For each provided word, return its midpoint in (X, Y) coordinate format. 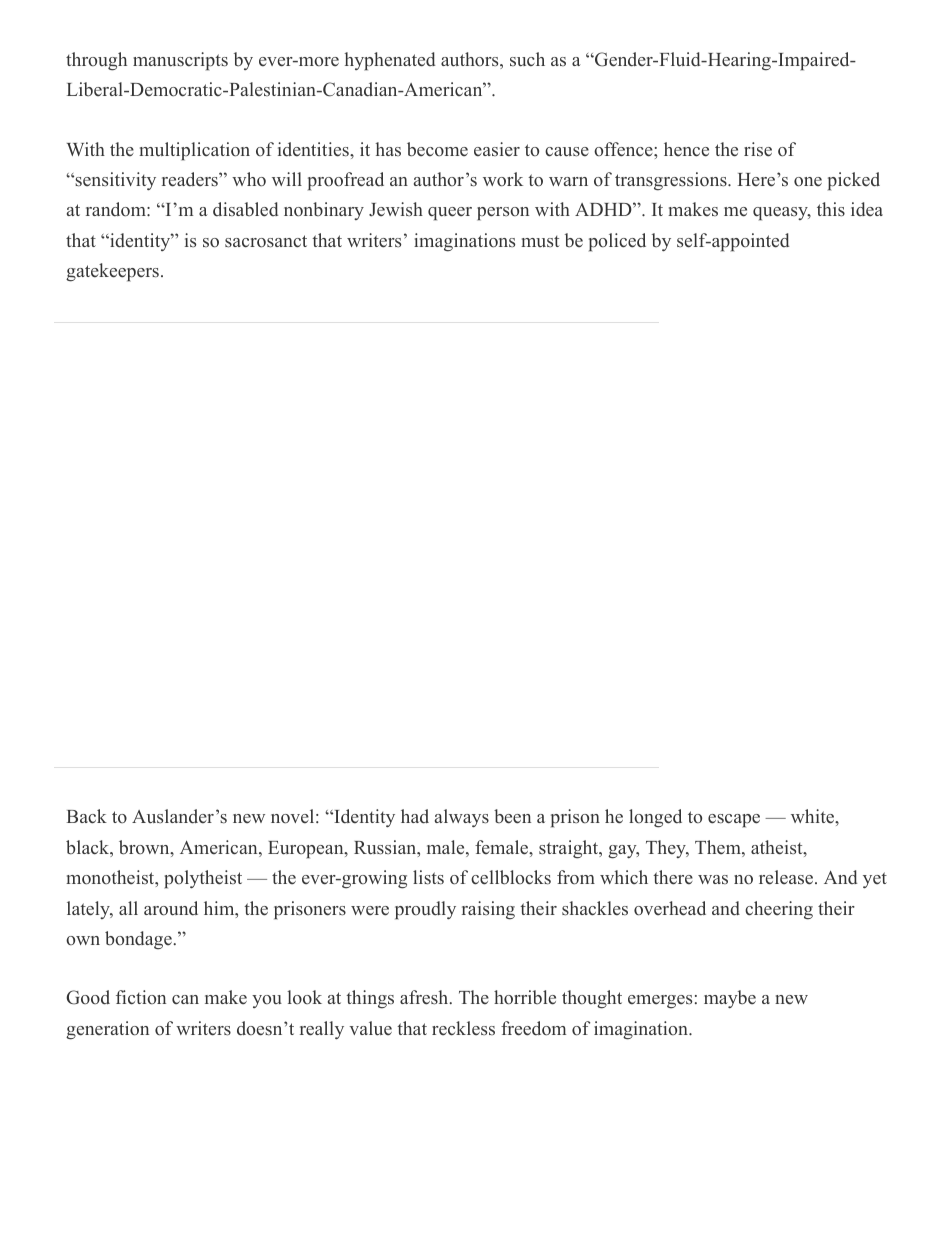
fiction (141, 997)
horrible (525, 997)
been (512, 816)
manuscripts (180, 61)
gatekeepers (112, 272)
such (527, 59)
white (813, 816)
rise (758, 149)
